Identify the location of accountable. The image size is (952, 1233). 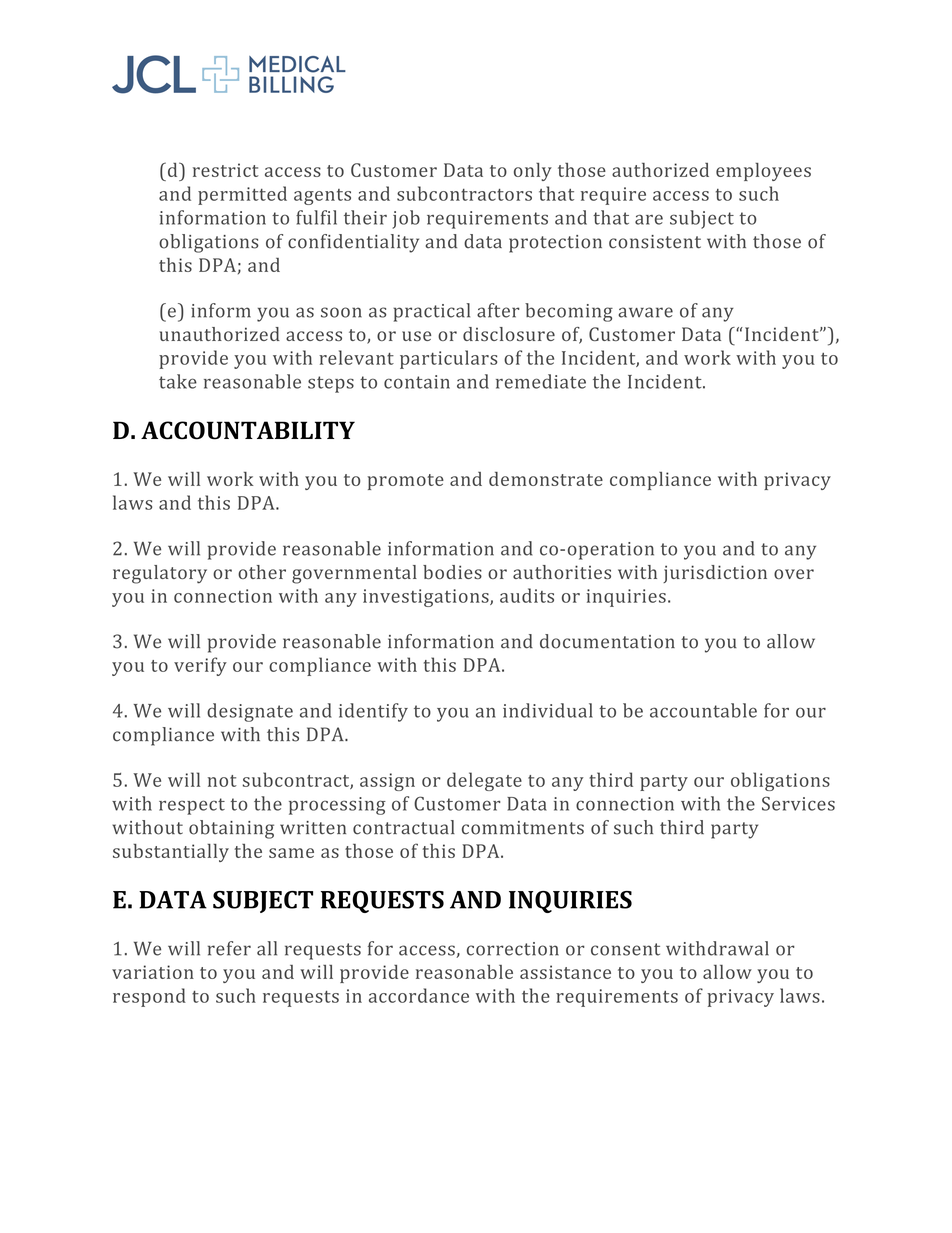
(703, 710).
